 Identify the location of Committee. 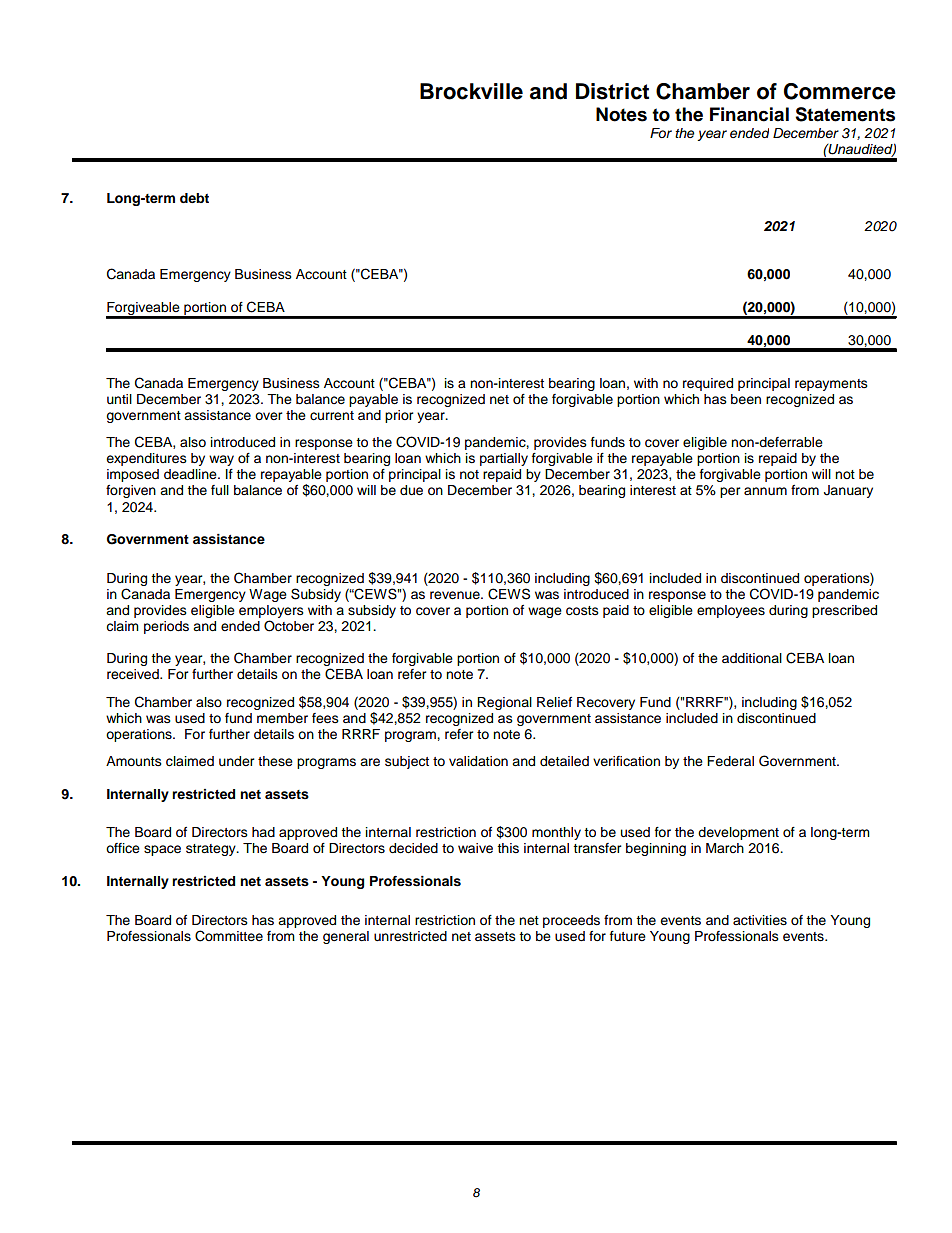
(229, 936).
